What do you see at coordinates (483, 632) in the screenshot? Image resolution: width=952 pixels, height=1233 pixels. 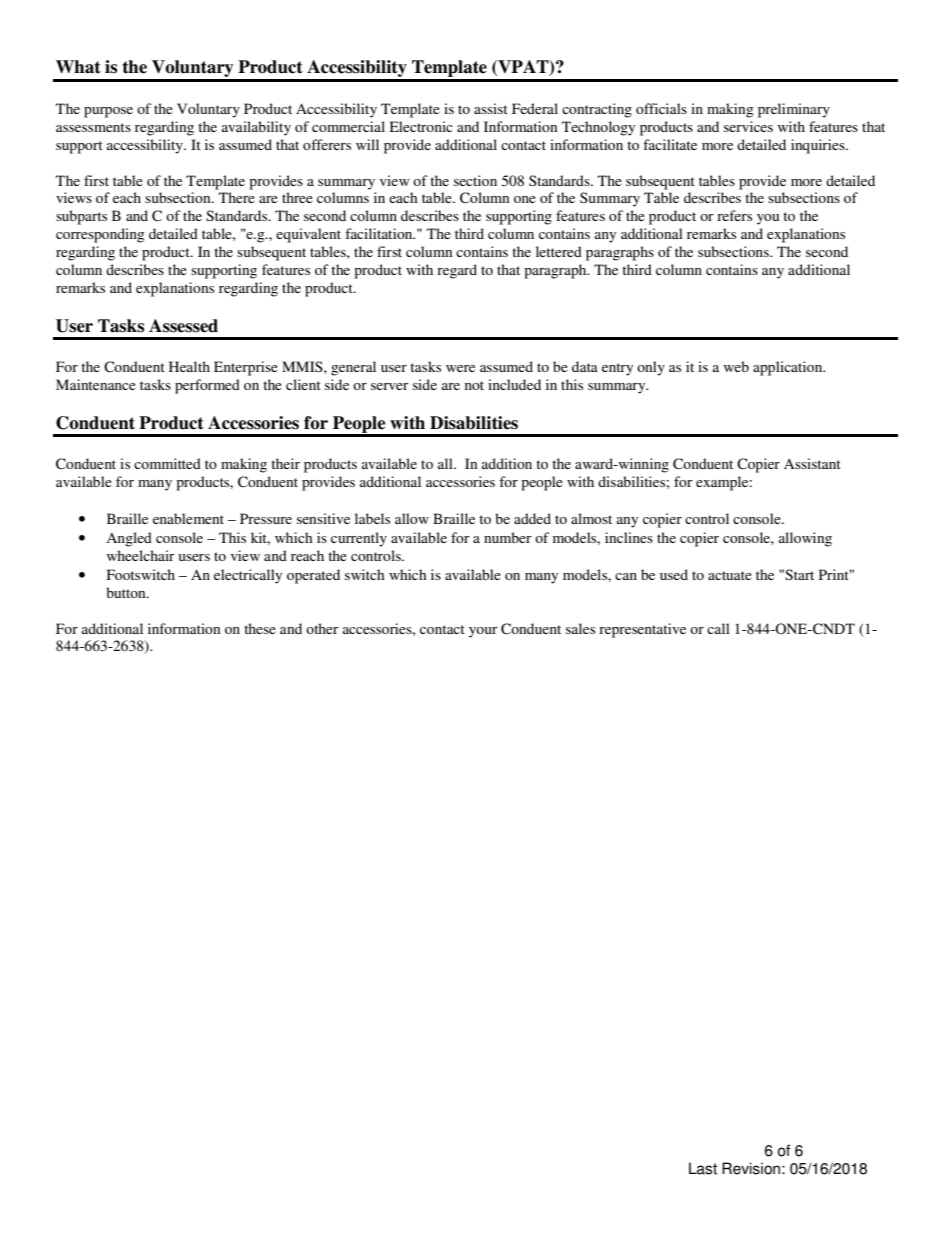 I see `your` at bounding box center [483, 632].
